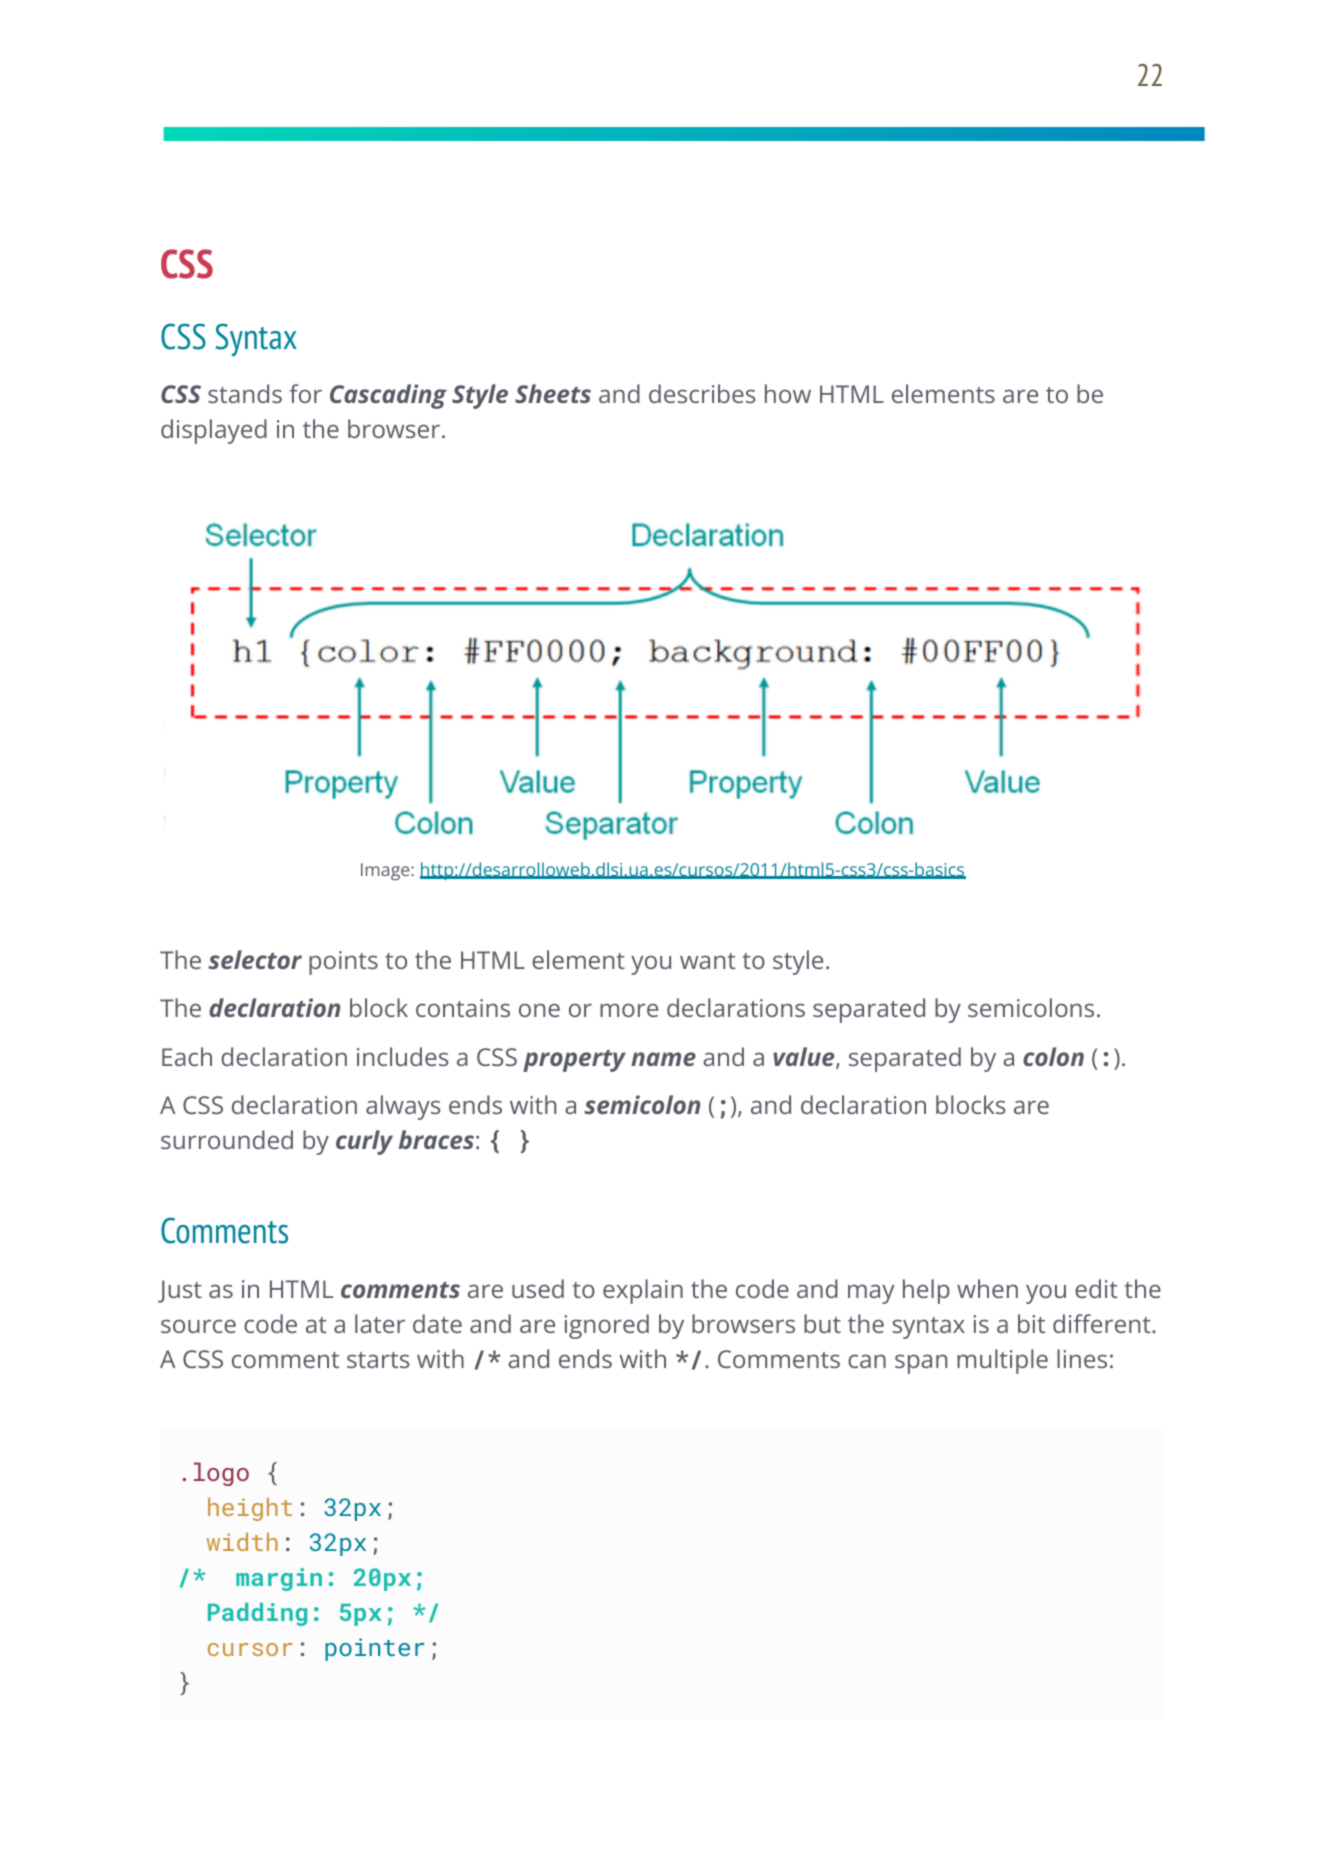 This screenshot has width=1326, height=1873. What do you see at coordinates (788, 393) in the screenshot?
I see `how` at bounding box center [788, 393].
